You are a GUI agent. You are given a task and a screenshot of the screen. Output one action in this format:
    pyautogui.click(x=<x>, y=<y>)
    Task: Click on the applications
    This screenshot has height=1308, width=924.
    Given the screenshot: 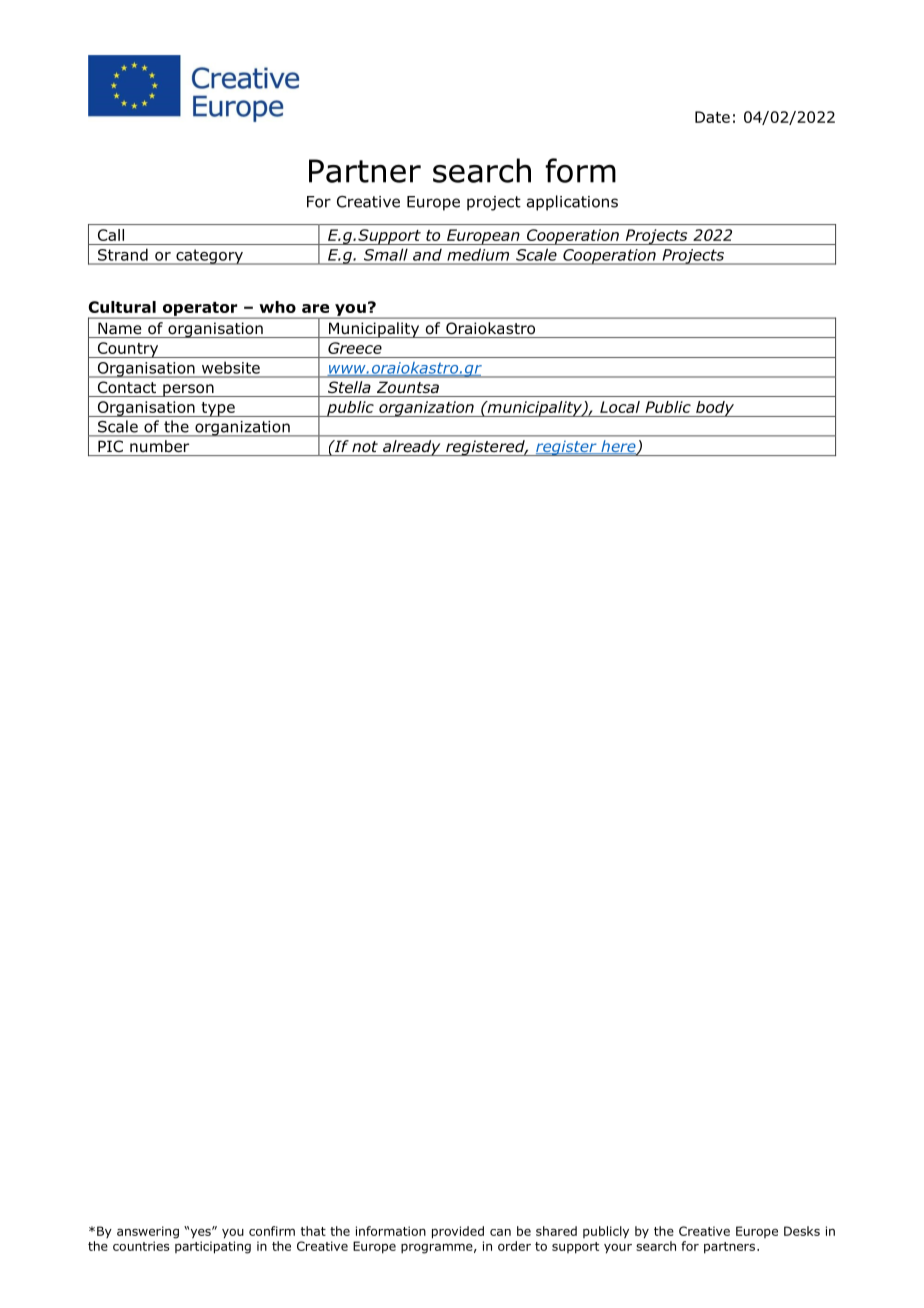 What is the action you would take?
    pyautogui.click(x=572, y=203)
